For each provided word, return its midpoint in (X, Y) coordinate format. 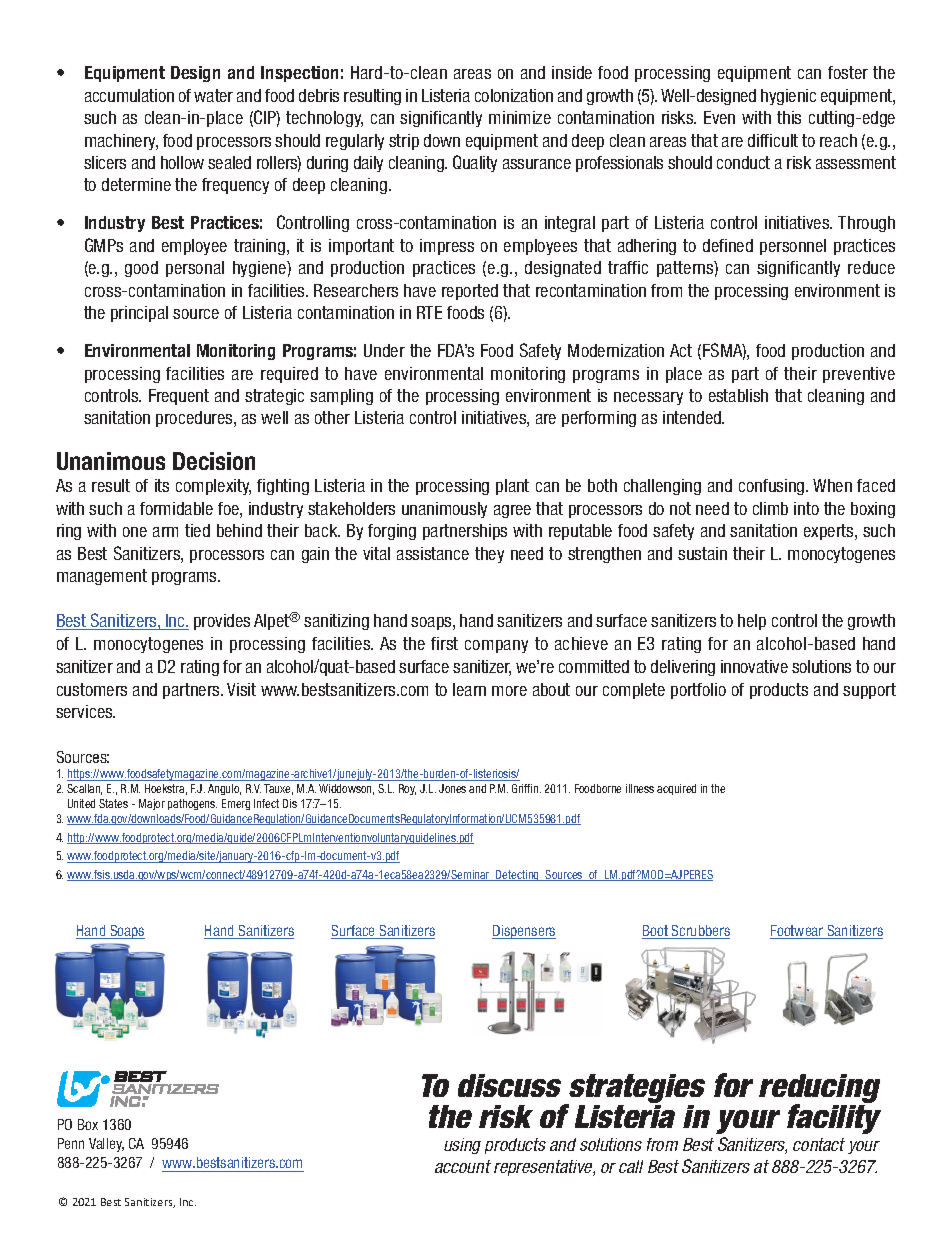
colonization (514, 95)
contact (819, 1144)
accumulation (129, 95)
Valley (106, 1145)
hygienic (788, 97)
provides (222, 622)
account (463, 1166)
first (444, 643)
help (752, 622)
